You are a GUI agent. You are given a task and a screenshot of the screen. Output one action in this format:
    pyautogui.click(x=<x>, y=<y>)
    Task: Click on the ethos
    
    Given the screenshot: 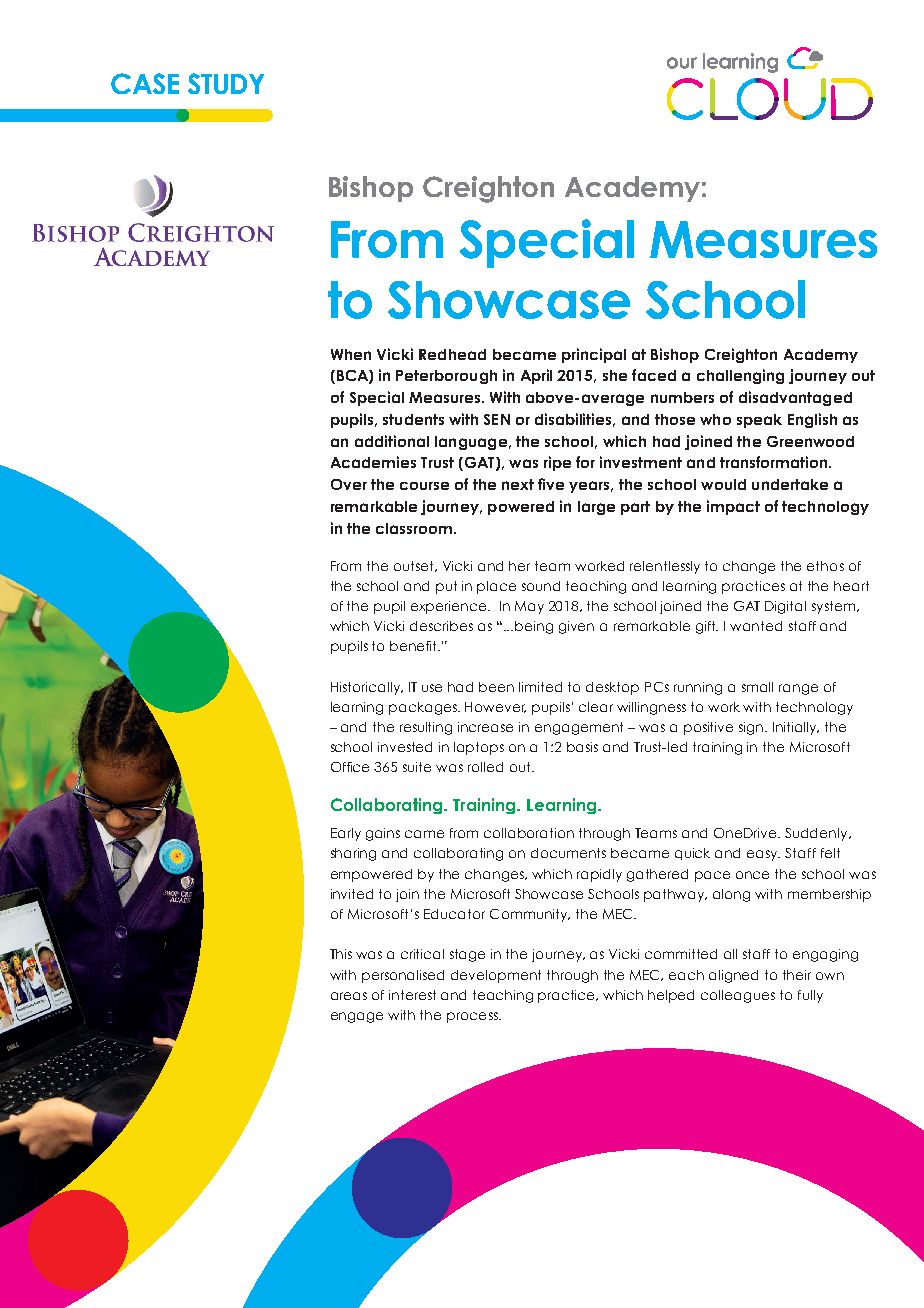 What is the action you would take?
    pyautogui.click(x=825, y=566)
